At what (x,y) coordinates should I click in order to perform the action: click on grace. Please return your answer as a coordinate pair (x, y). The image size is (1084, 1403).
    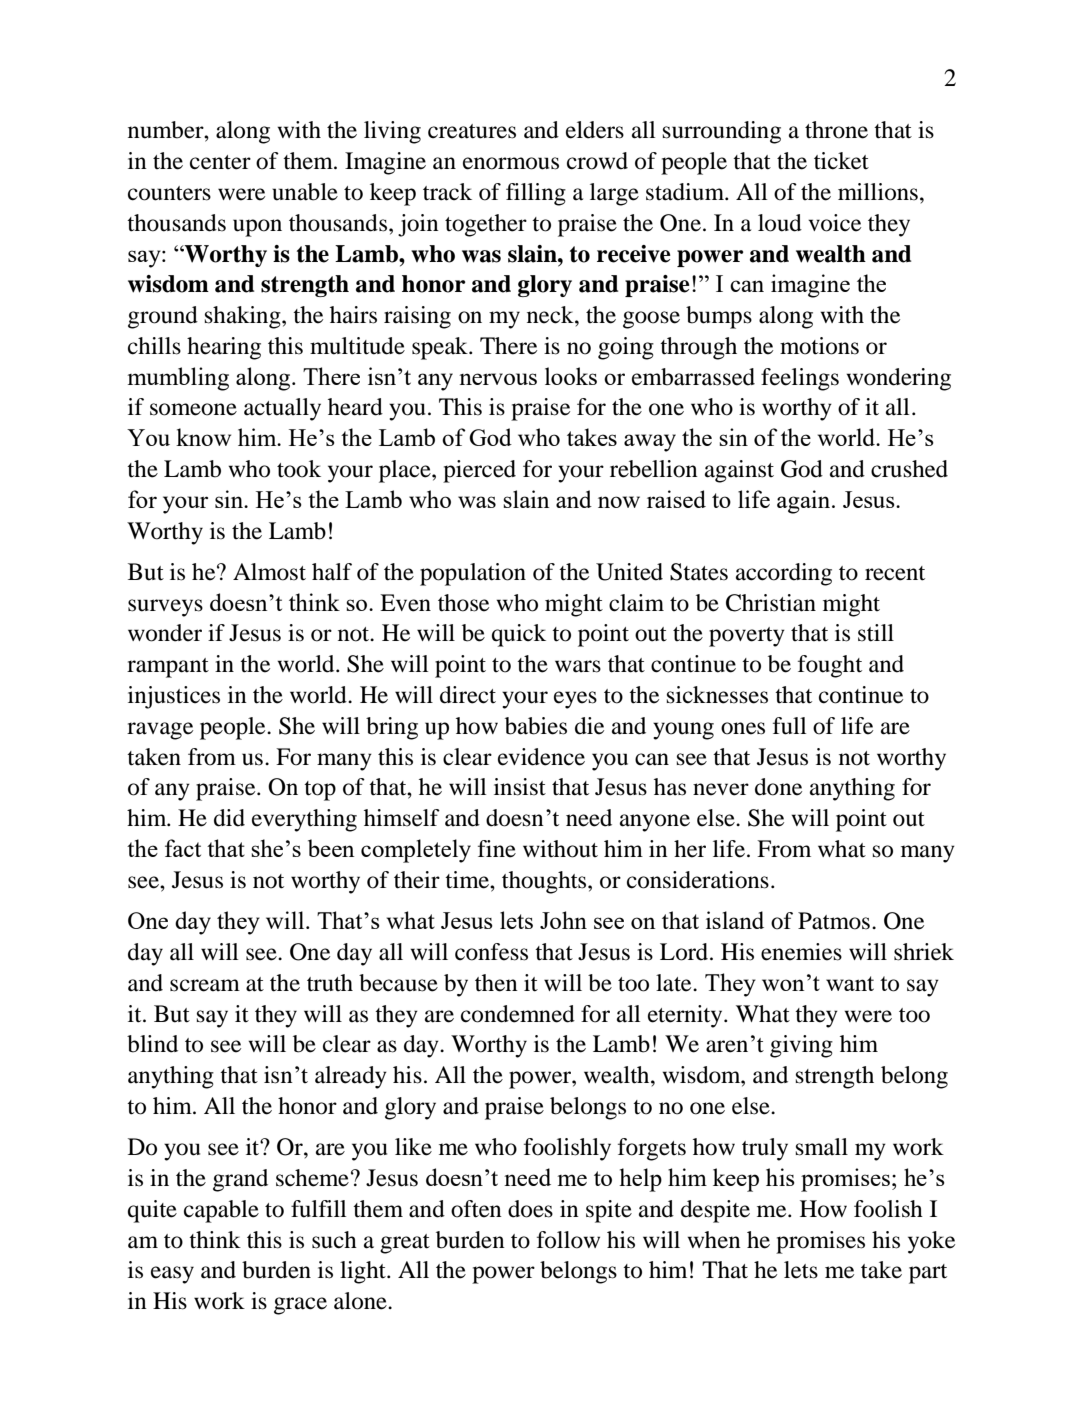
    Looking at the image, I should click on (300, 1306).
